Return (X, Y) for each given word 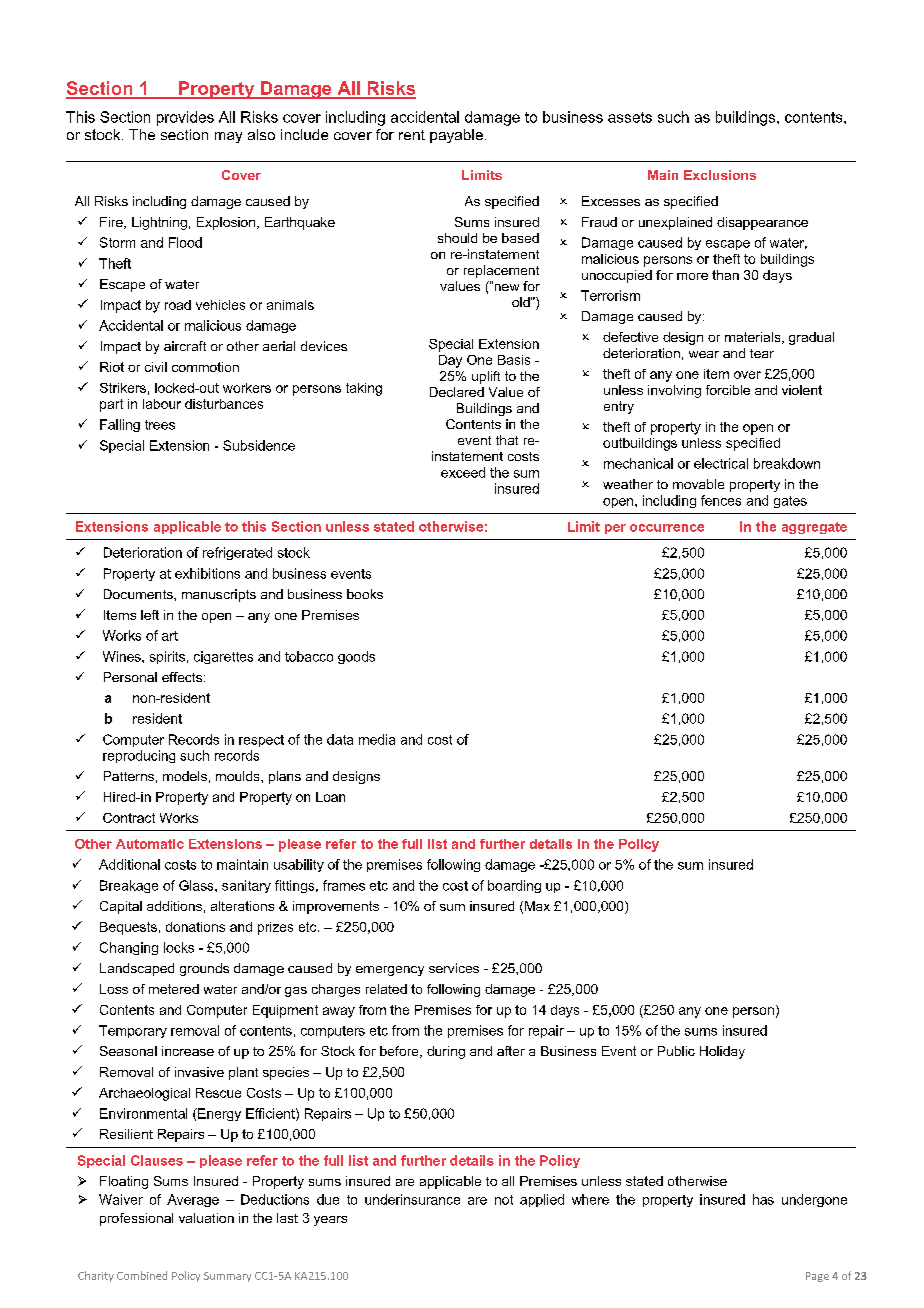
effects (183, 677)
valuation (206, 1218)
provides (185, 118)
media (377, 739)
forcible (728, 390)
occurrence (667, 528)
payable (456, 136)
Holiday (722, 1052)
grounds (204, 969)
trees (160, 425)
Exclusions (720, 175)
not (504, 1200)
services (454, 968)
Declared (457, 392)
